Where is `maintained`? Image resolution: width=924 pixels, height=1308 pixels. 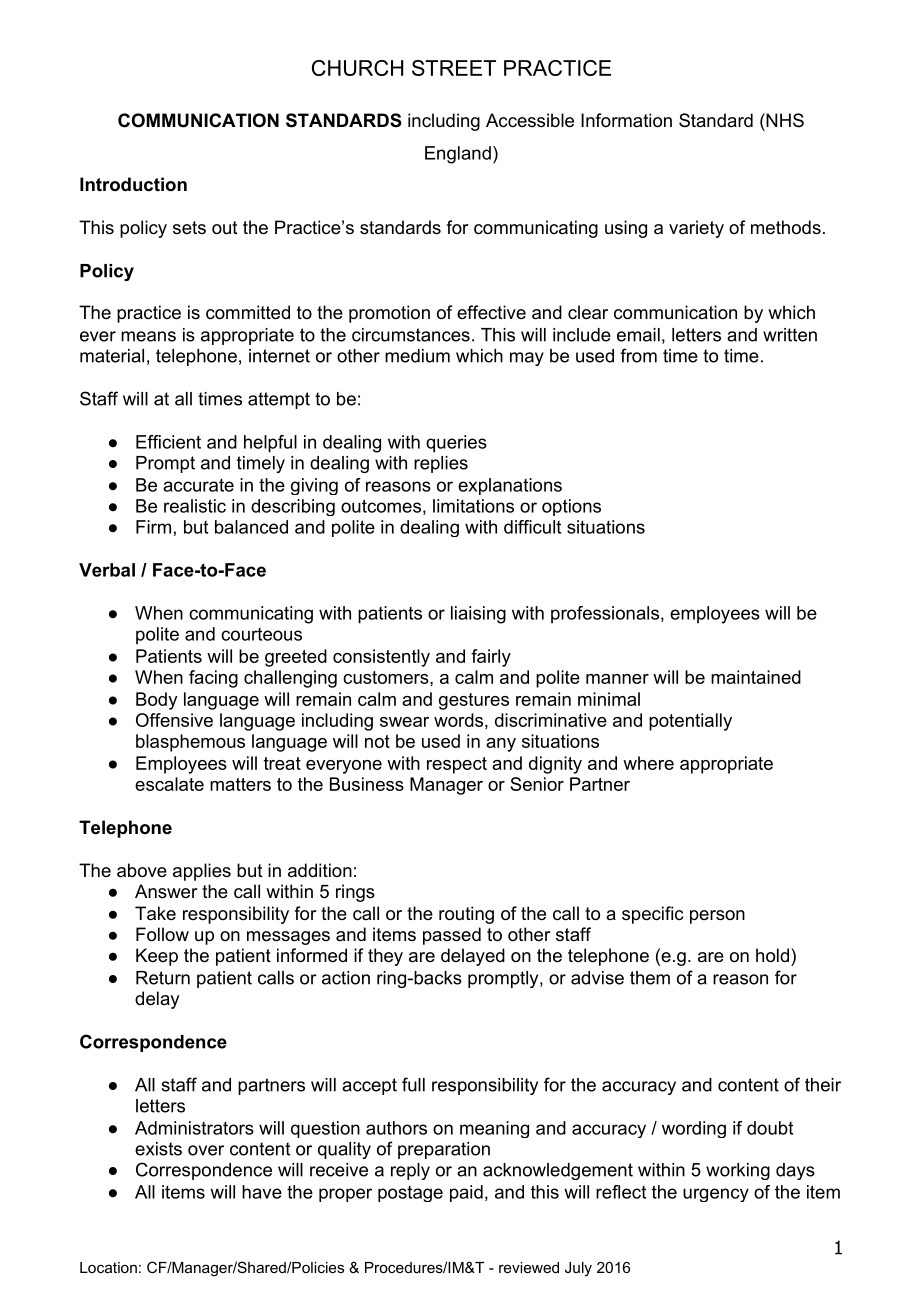
maintained is located at coordinates (756, 677).
